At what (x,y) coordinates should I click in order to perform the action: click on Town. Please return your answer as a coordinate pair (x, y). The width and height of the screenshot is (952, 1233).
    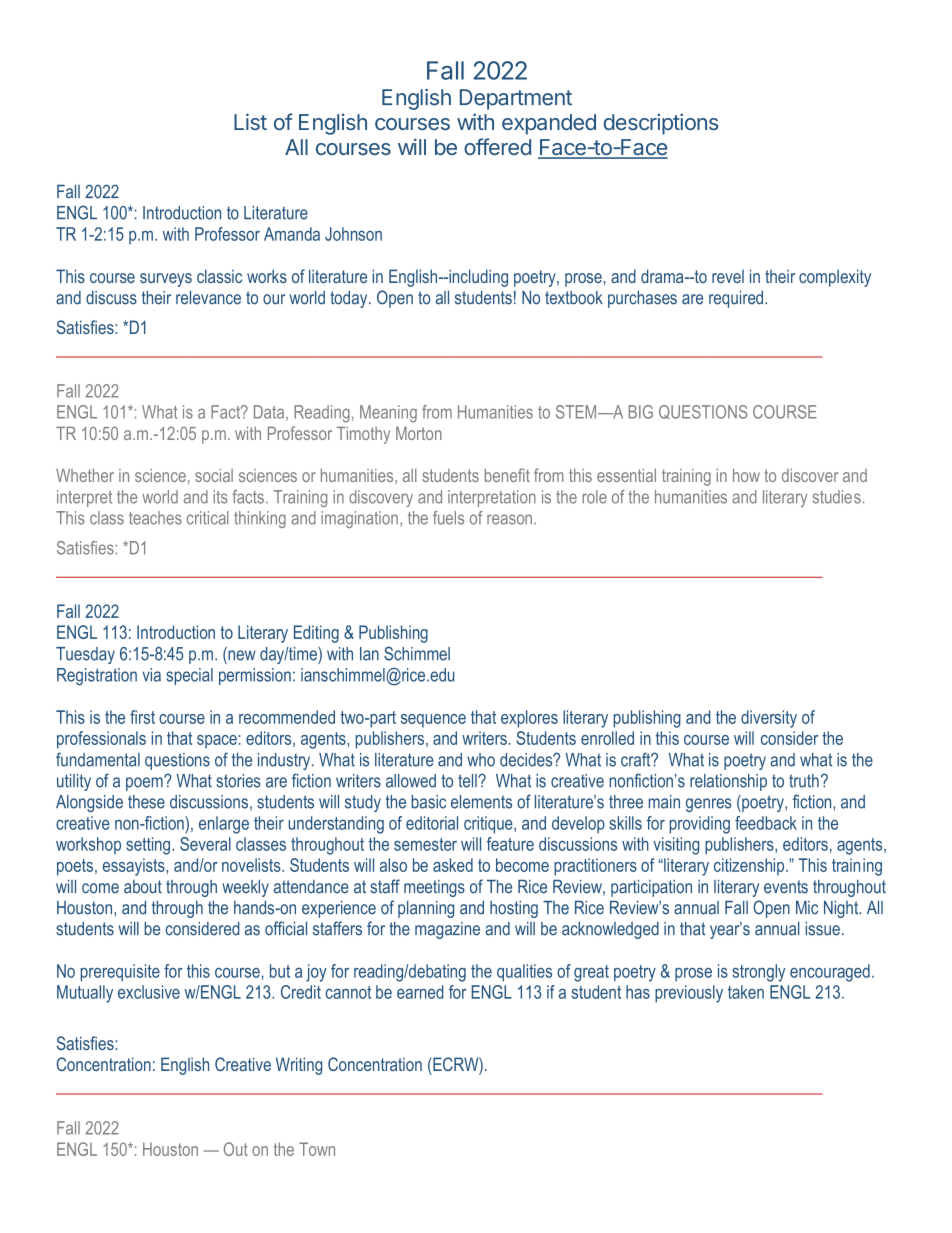
    Looking at the image, I should click on (317, 1149).
